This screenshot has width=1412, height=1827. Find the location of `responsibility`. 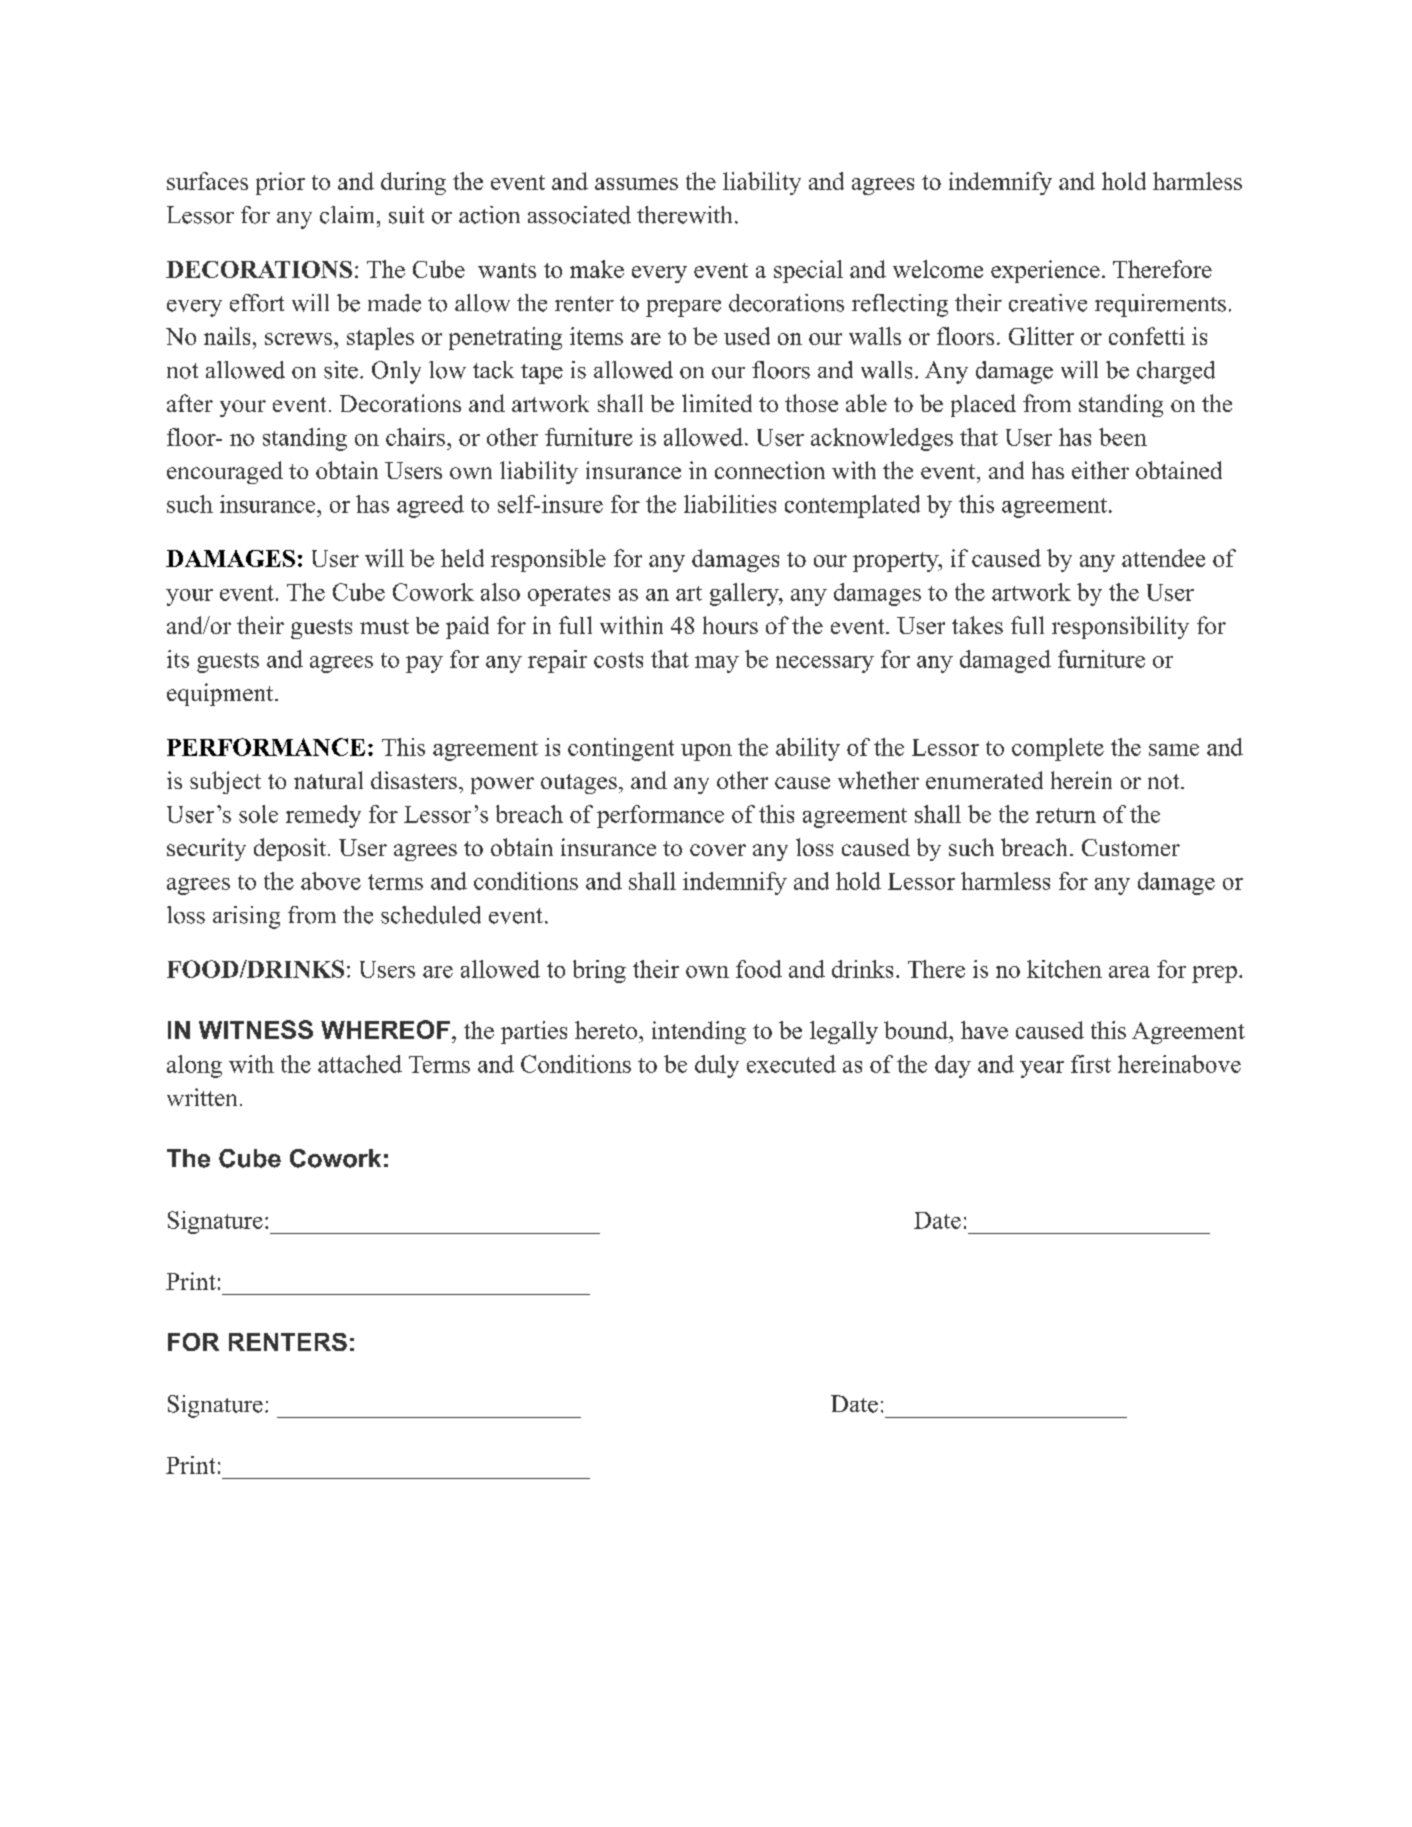

responsibility is located at coordinates (1120, 627).
